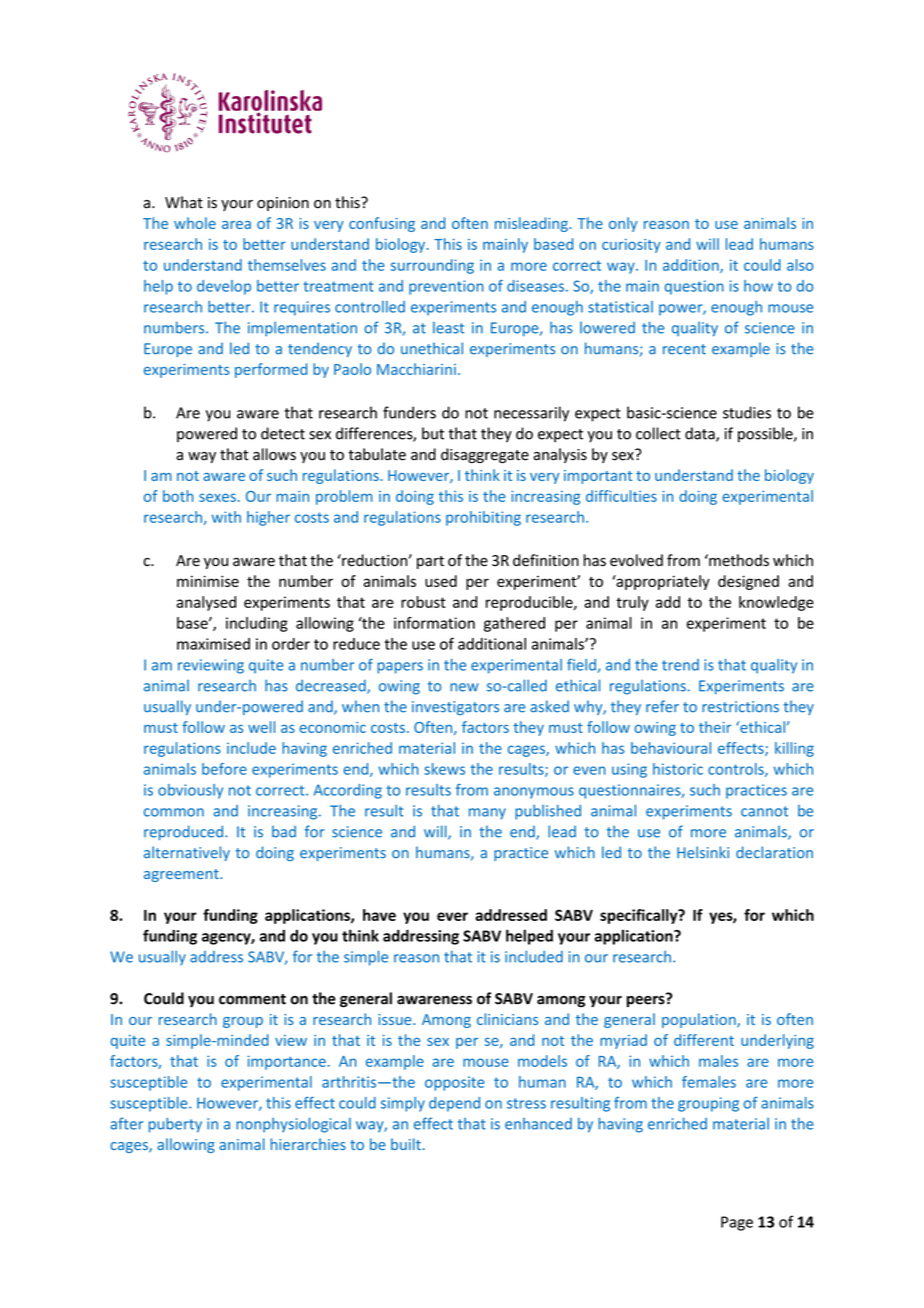 This screenshot has width=924, height=1308. Describe the element at coordinates (631, 246) in the screenshot. I see `curiosity` at that location.
